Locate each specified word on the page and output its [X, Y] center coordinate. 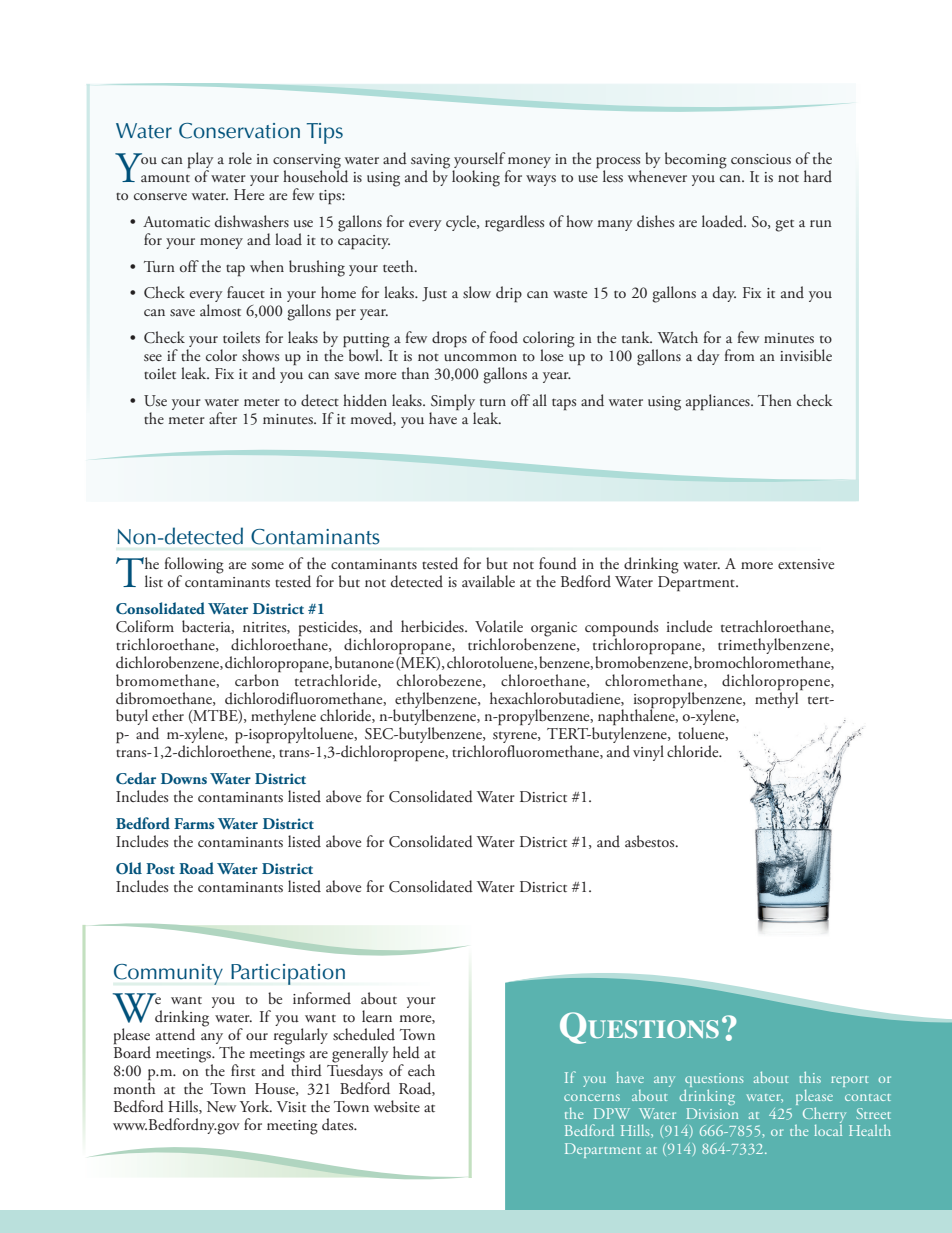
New [221, 1106]
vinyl [648, 753]
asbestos [651, 841]
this [810, 1077]
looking [476, 178]
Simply [453, 403]
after [223, 418]
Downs [184, 778]
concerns [592, 1097]
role [240, 158]
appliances [719, 402]
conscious [761, 159]
